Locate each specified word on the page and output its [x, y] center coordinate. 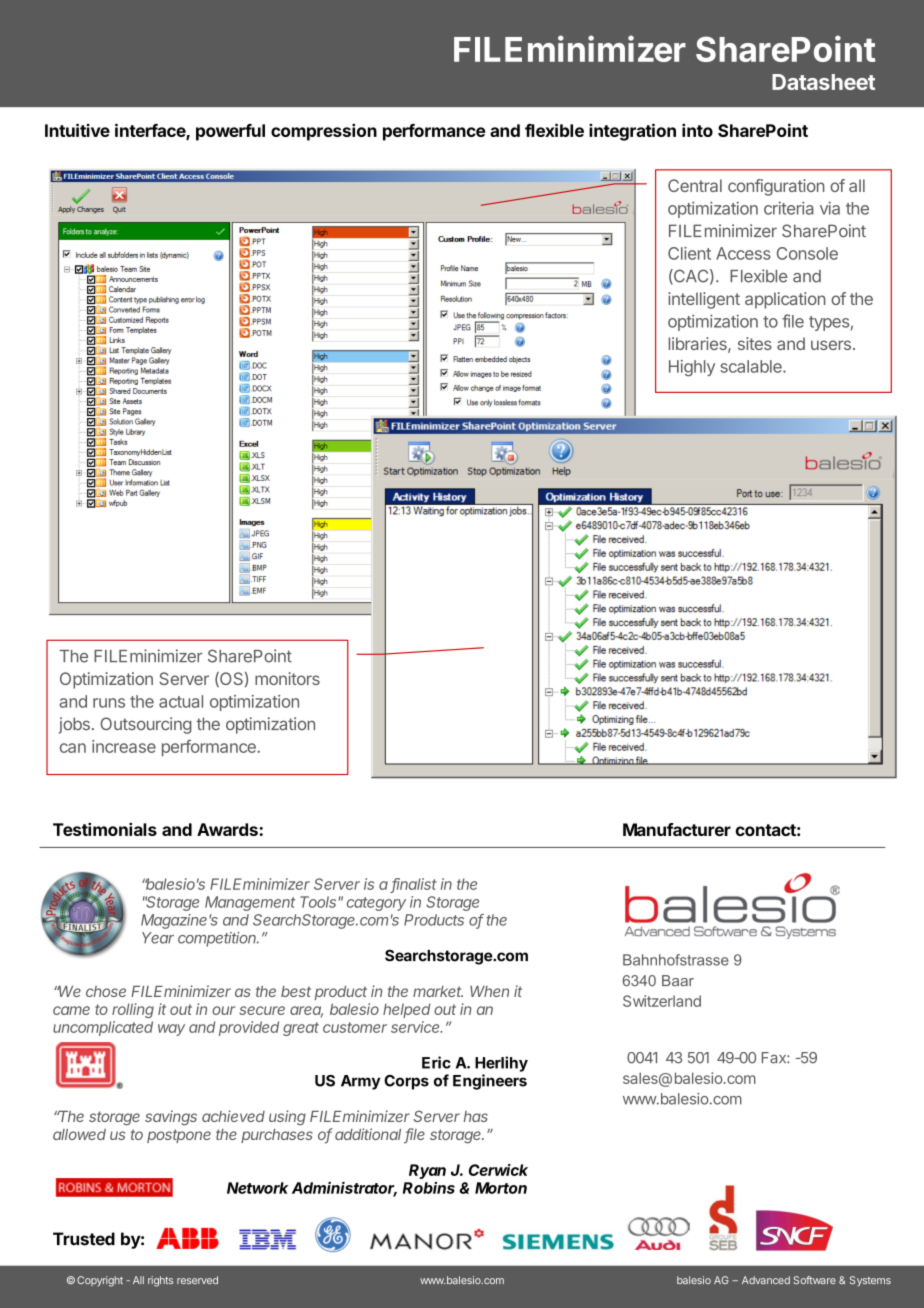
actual [181, 701]
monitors [287, 678]
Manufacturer [677, 829]
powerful [230, 132]
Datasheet [823, 82]
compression [324, 132]
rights [160, 1281]
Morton [501, 1188]
